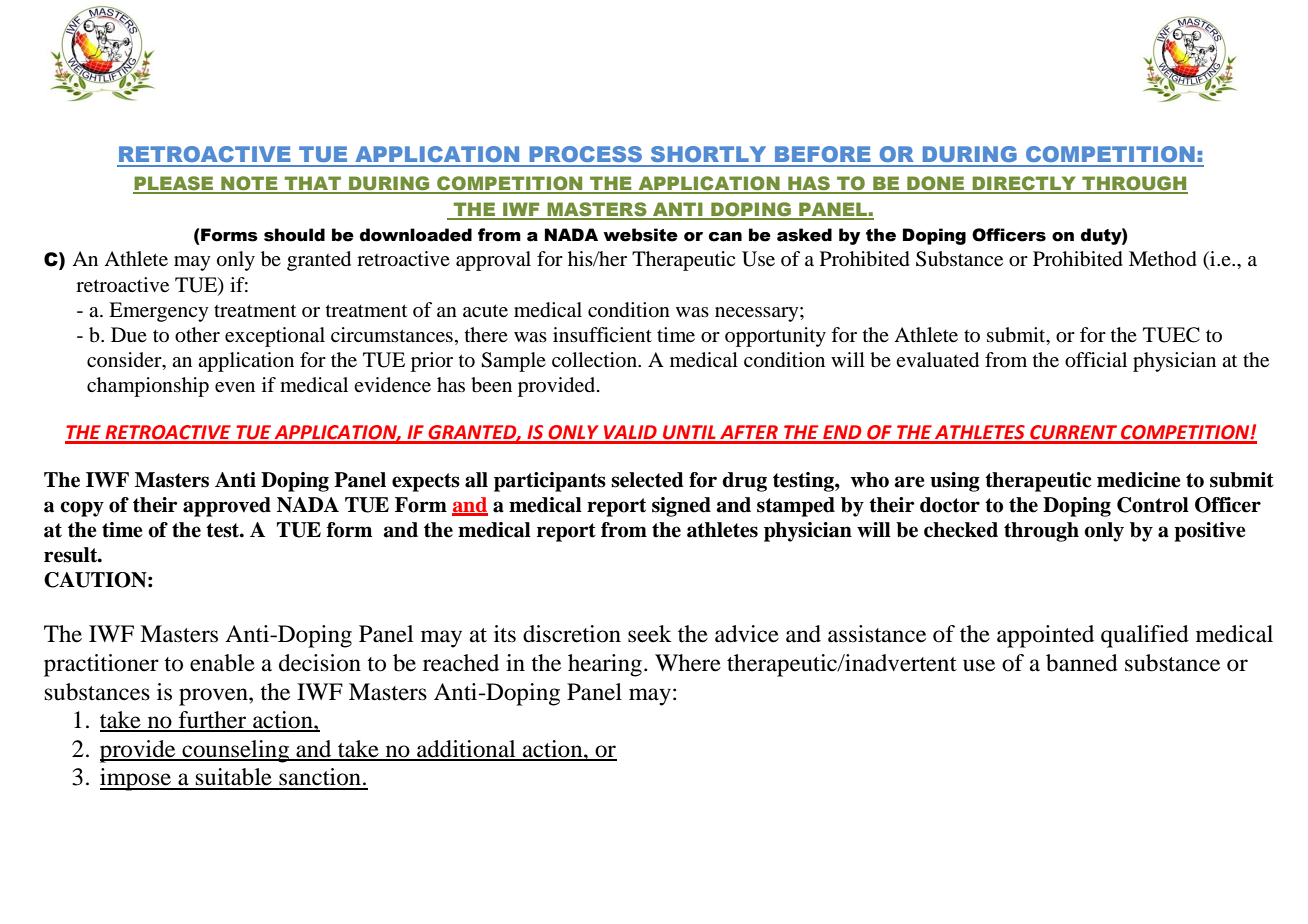 The image size is (1308, 924). What do you see at coordinates (235, 751) in the document?
I see `counseling` at bounding box center [235, 751].
